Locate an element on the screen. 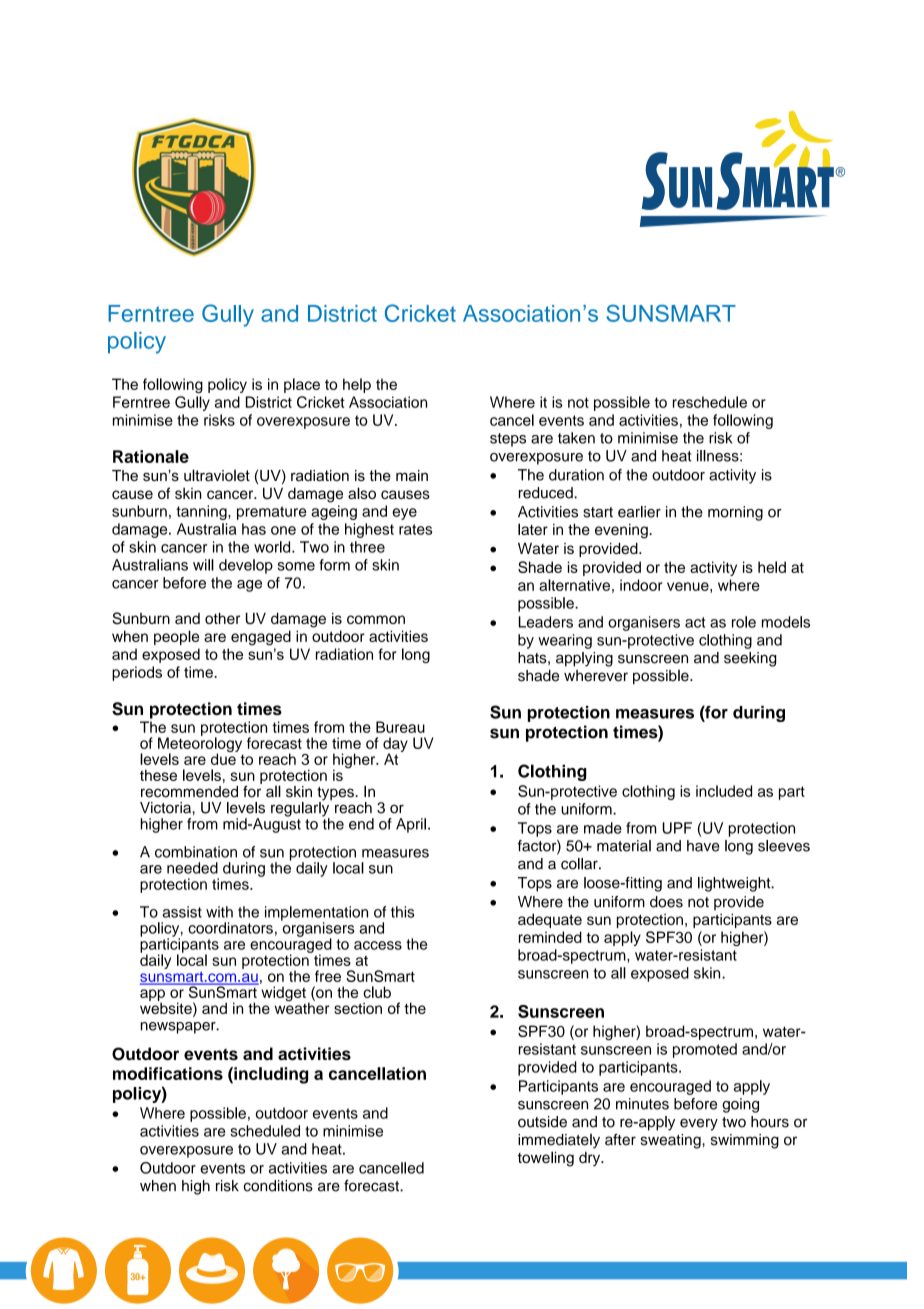 The image size is (924, 1309). place is located at coordinates (302, 385).
